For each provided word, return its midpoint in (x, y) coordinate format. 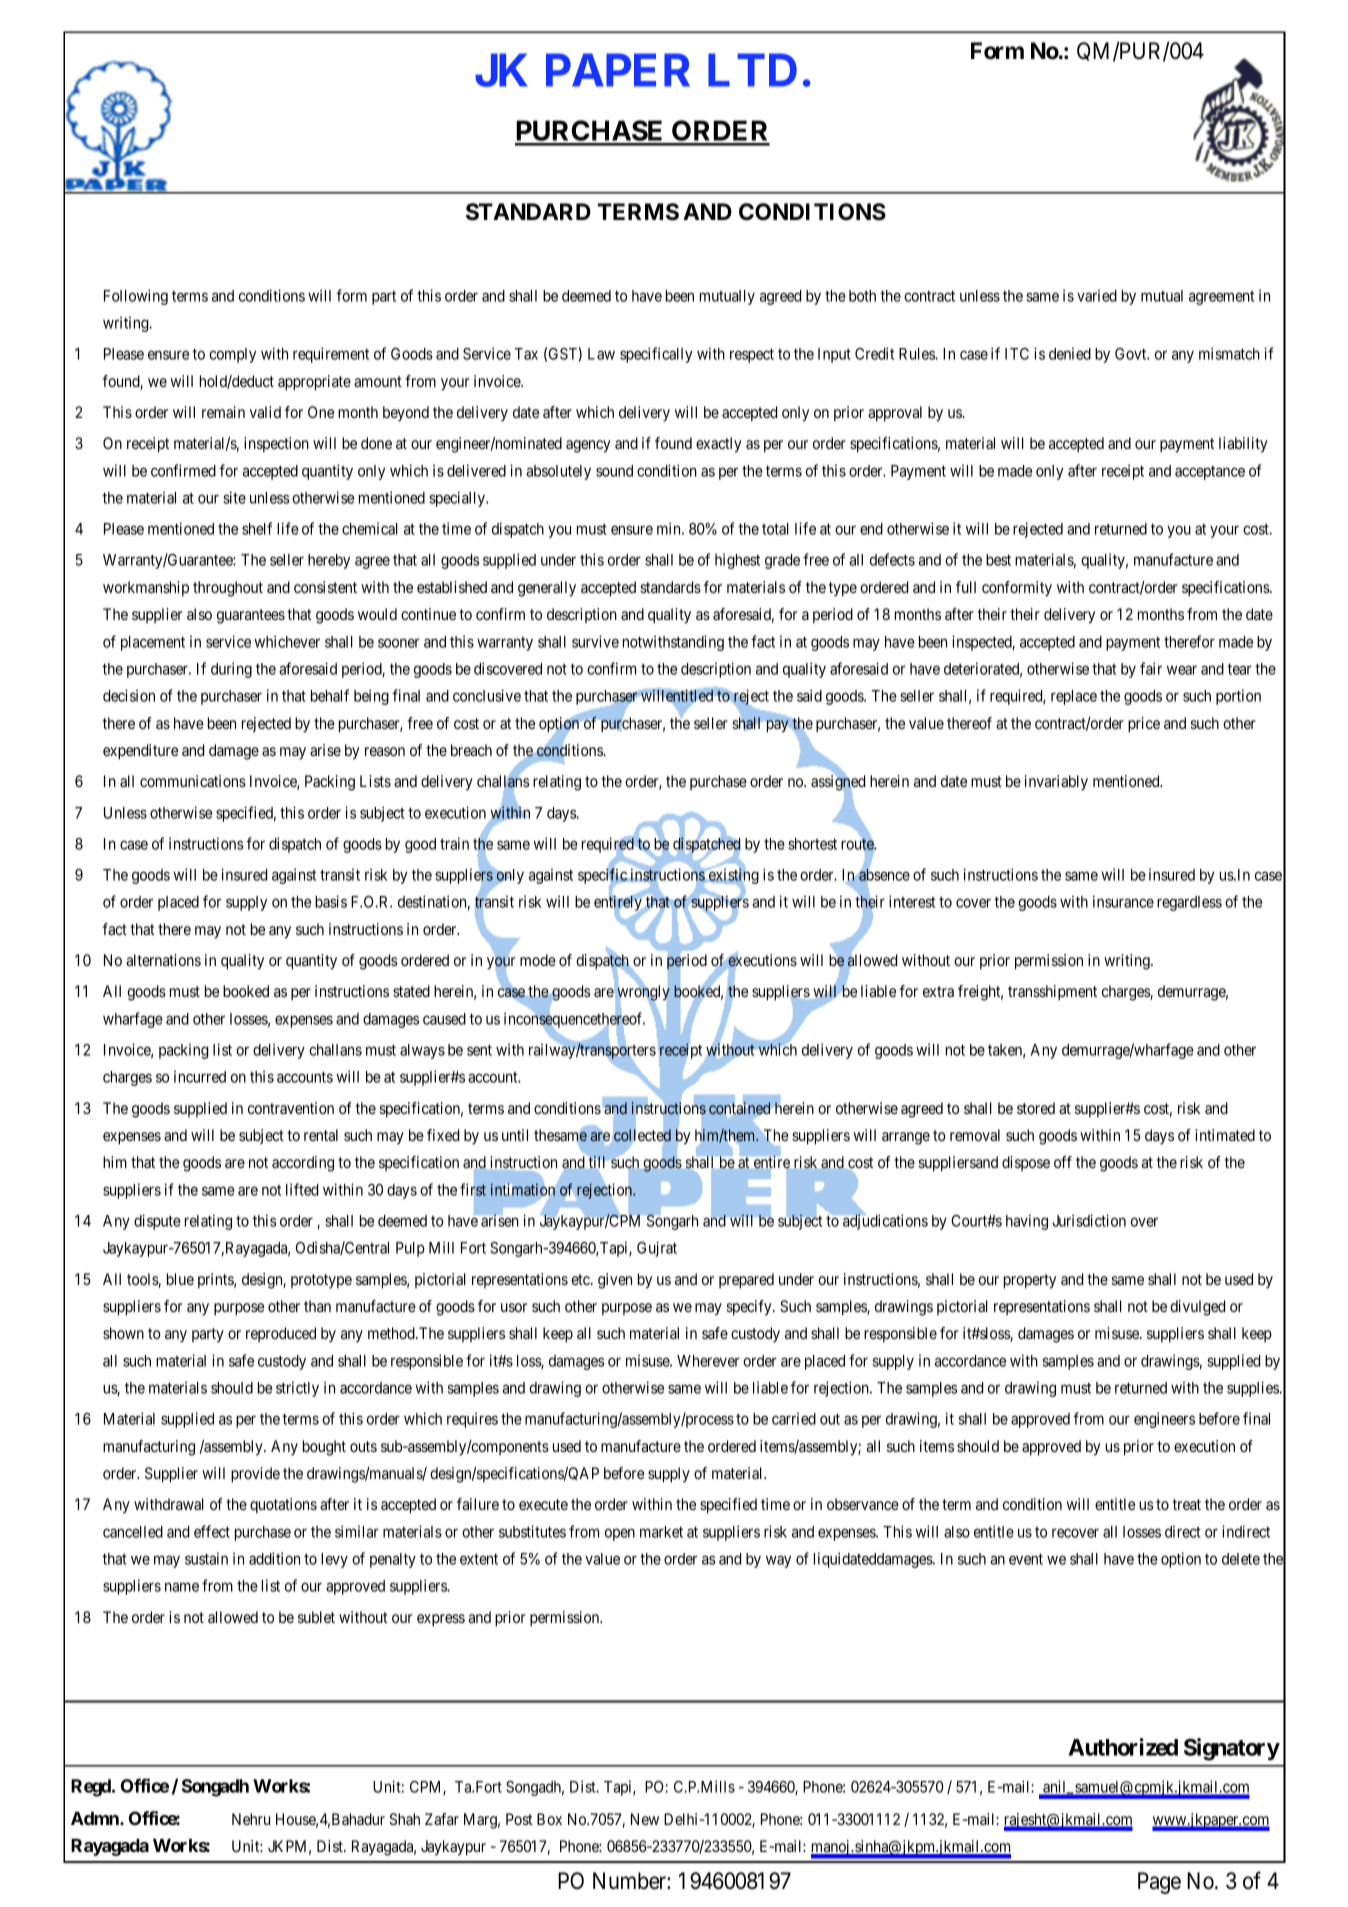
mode (538, 960)
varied (1097, 295)
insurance (1123, 901)
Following (136, 297)
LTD (752, 70)
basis (331, 901)
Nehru (251, 1819)
